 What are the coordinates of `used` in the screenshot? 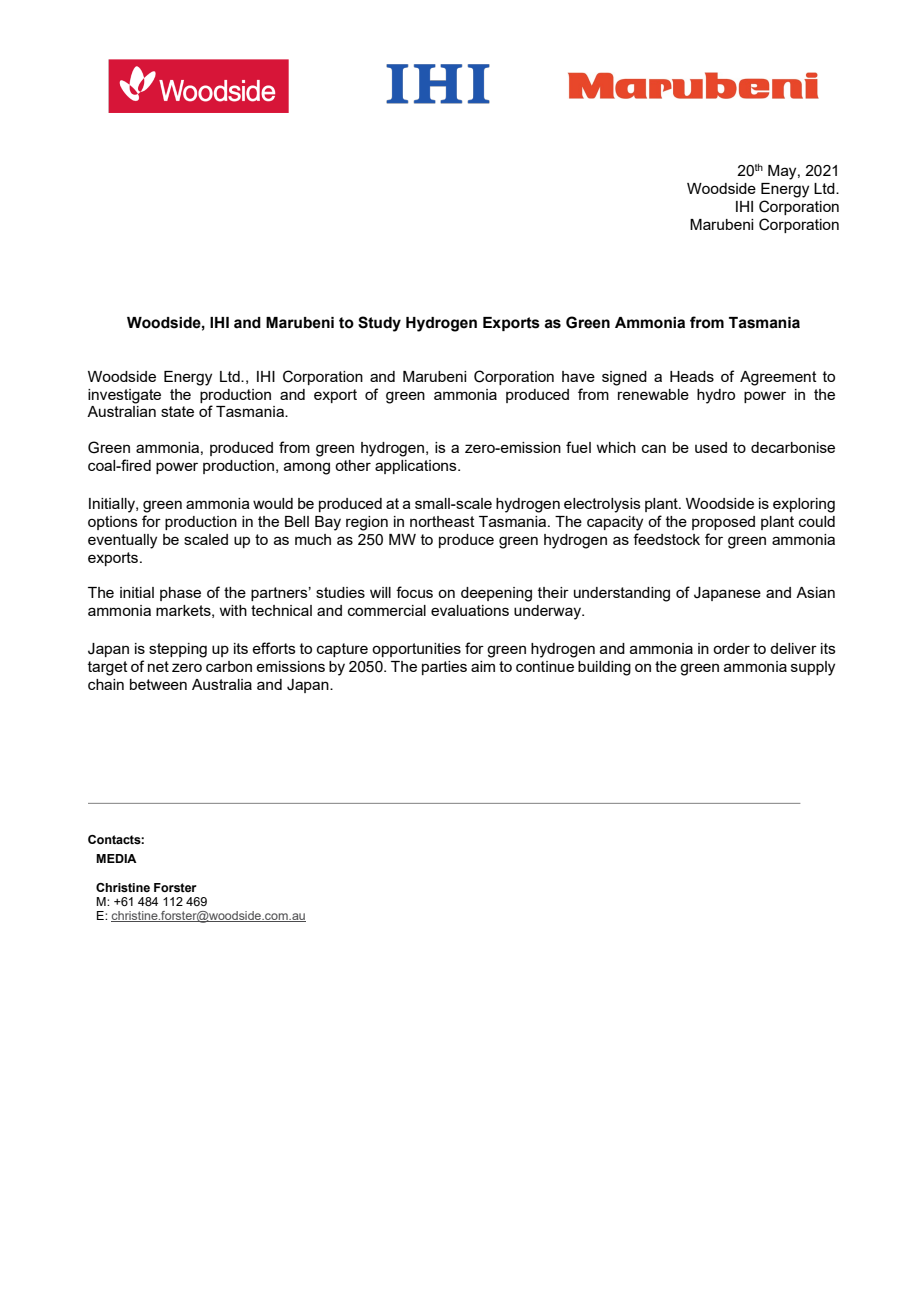 It's located at (711, 447).
